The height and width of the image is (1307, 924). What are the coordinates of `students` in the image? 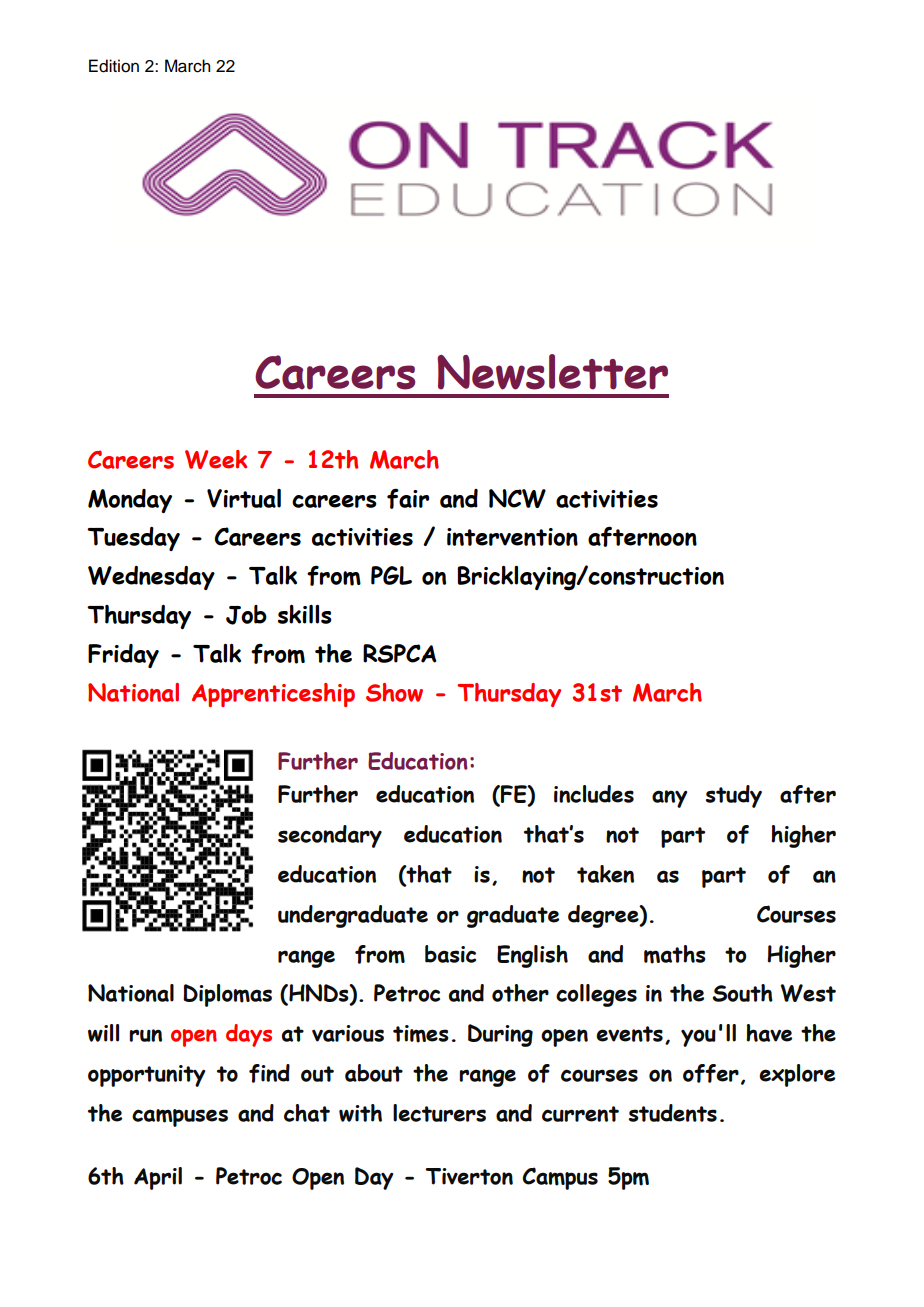 It's located at (673, 1113).
